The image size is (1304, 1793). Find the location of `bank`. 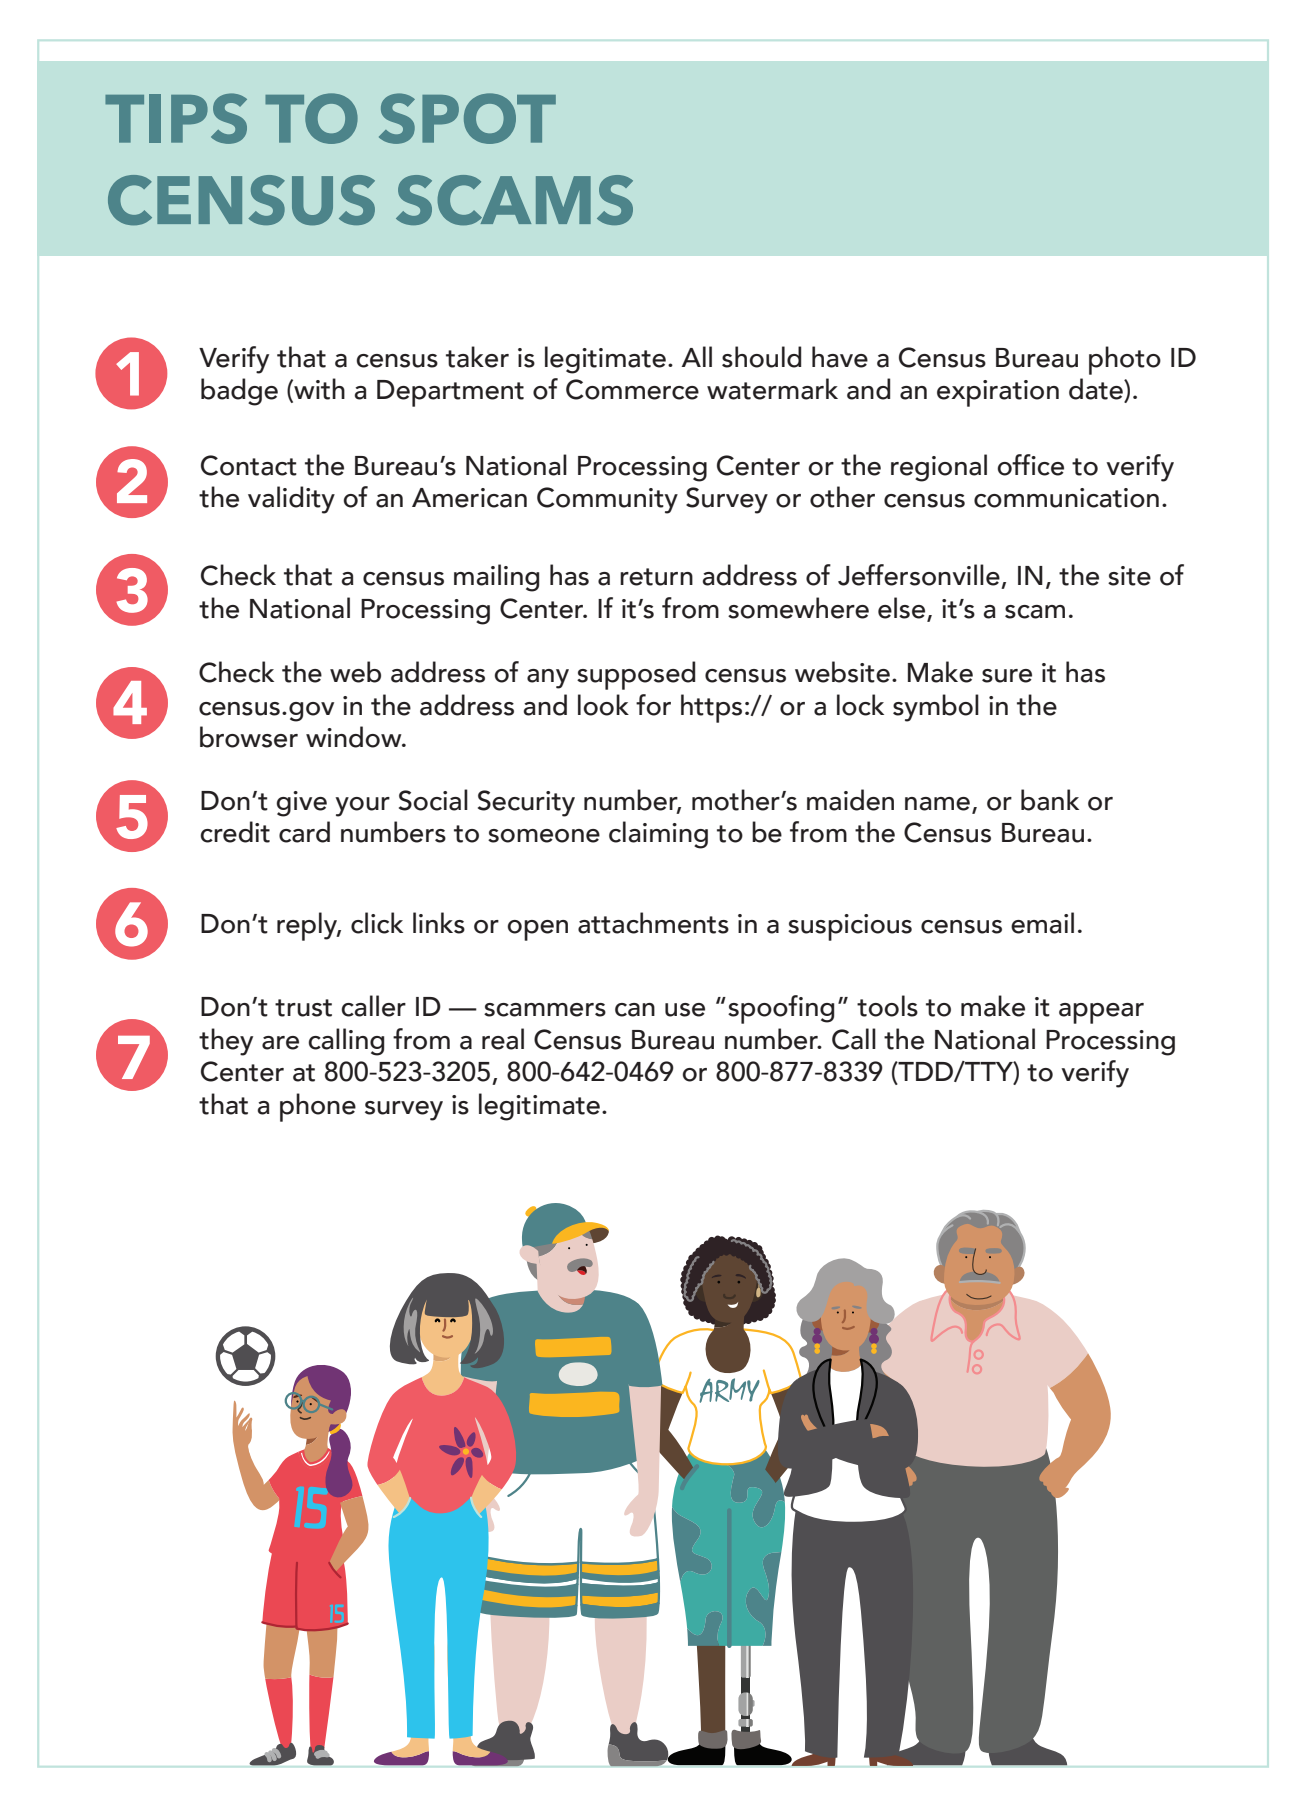

bank is located at coordinates (1050, 800).
